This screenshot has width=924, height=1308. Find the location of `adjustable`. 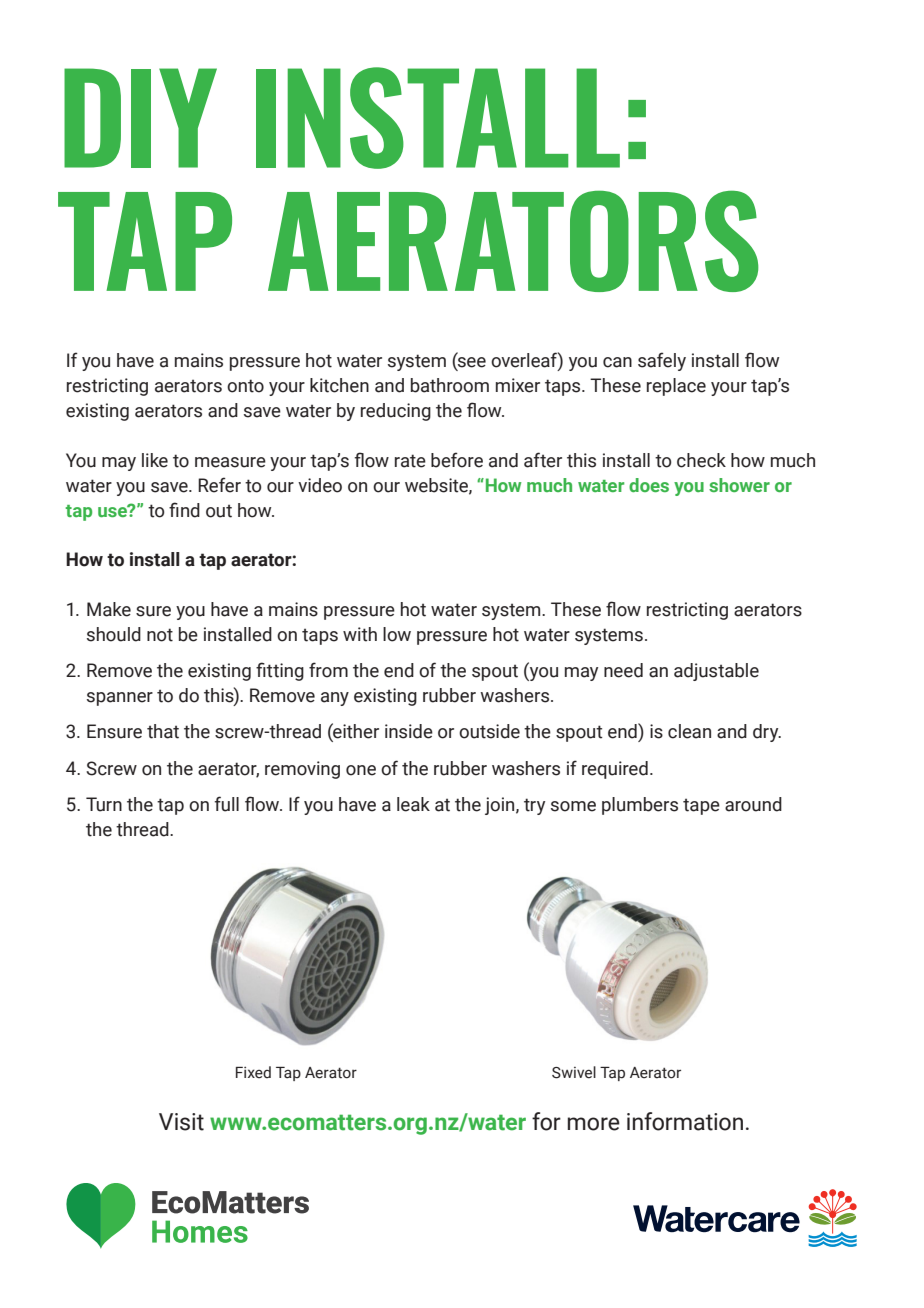

adjustable is located at coordinates (716, 672).
